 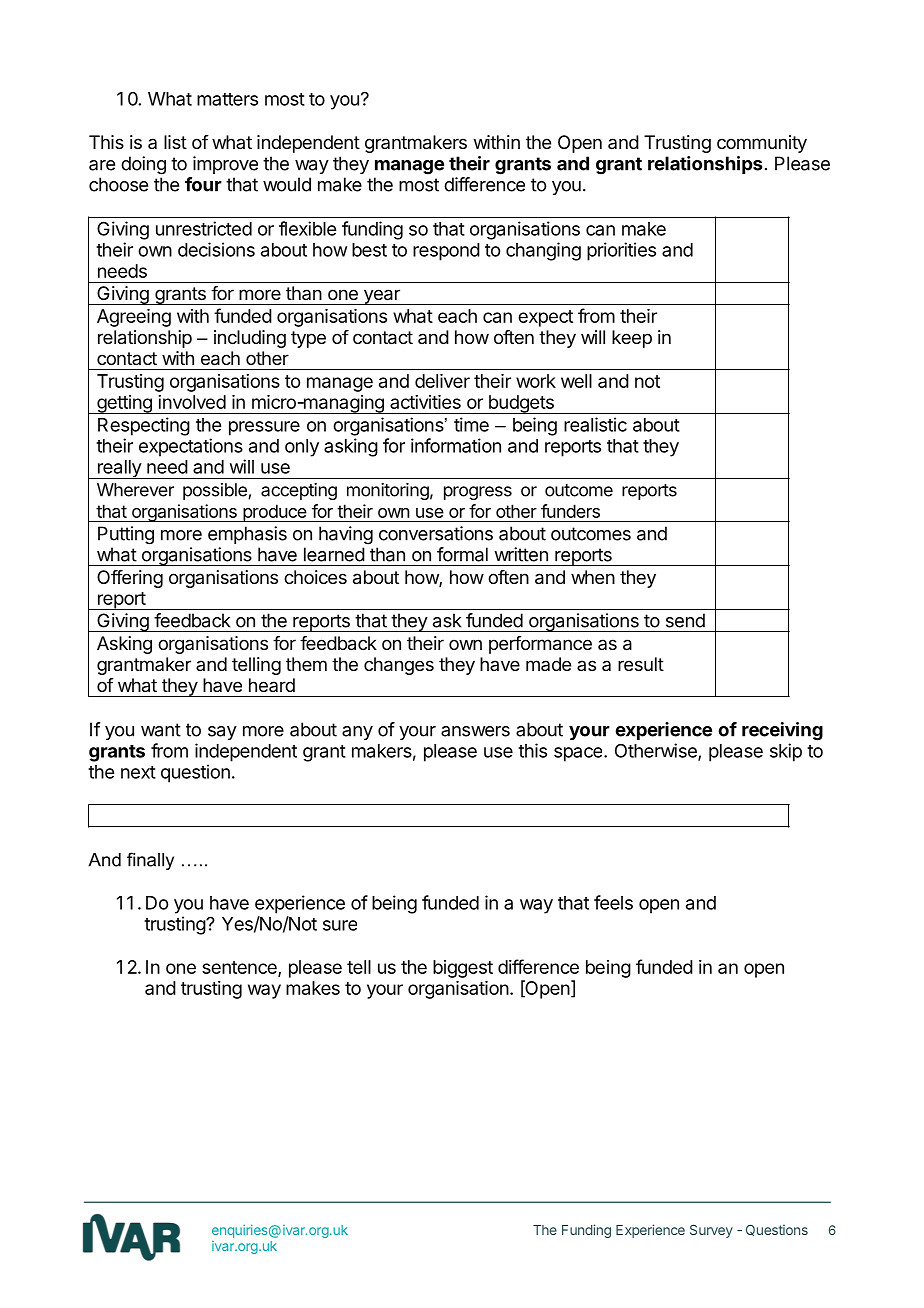 I want to click on Survey, so click(x=711, y=1231).
